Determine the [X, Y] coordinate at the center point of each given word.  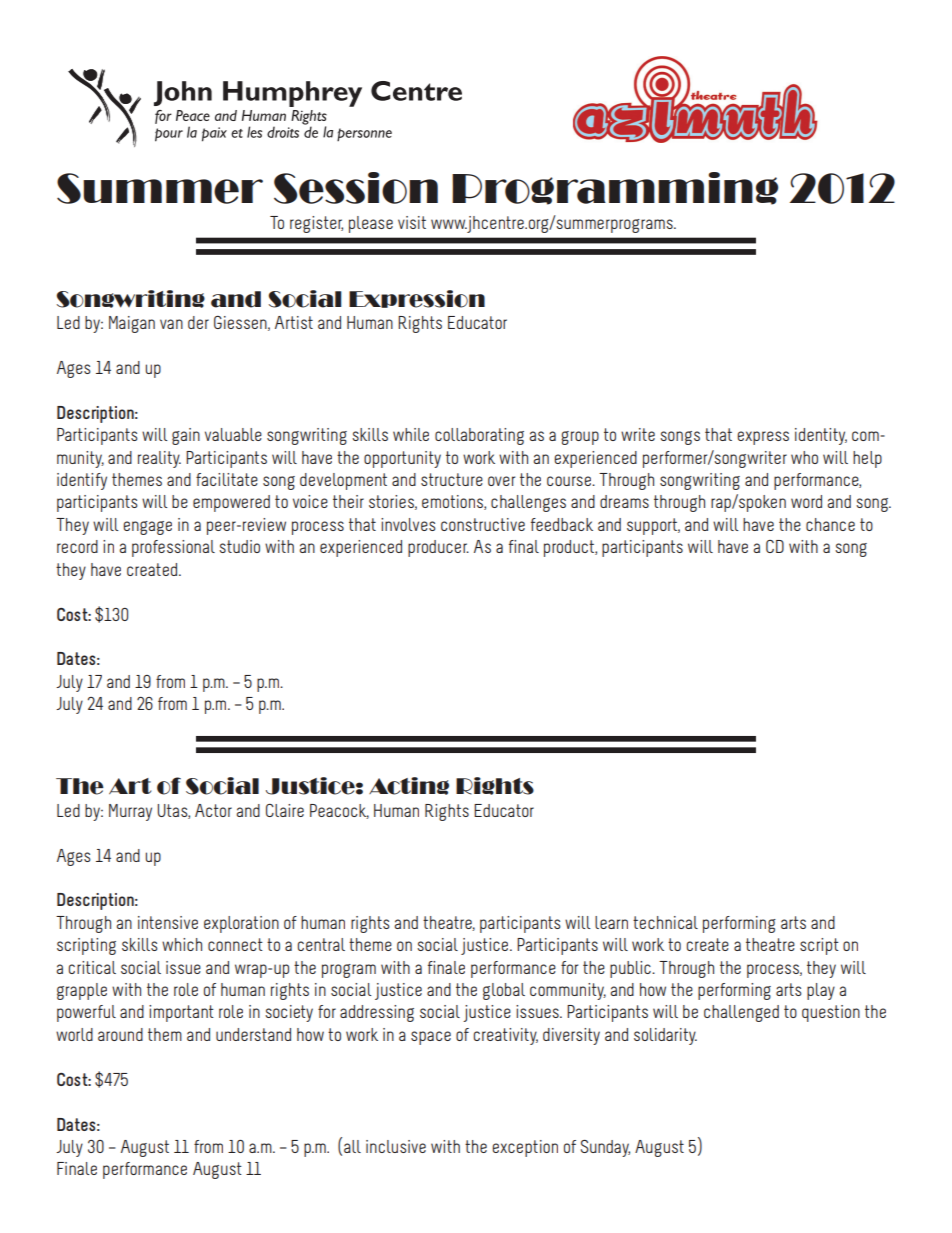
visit [412, 222]
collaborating [479, 436]
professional [173, 548]
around [120, 1034]
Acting [409, 786]
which [182, 944]
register [316, 224]
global [504, 991]
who [804, 457]
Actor [213, 810]
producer [438, 548]
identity [821, 436]
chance [830, 524]
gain [186, 436]
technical [665, 922]
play [821, 991]
